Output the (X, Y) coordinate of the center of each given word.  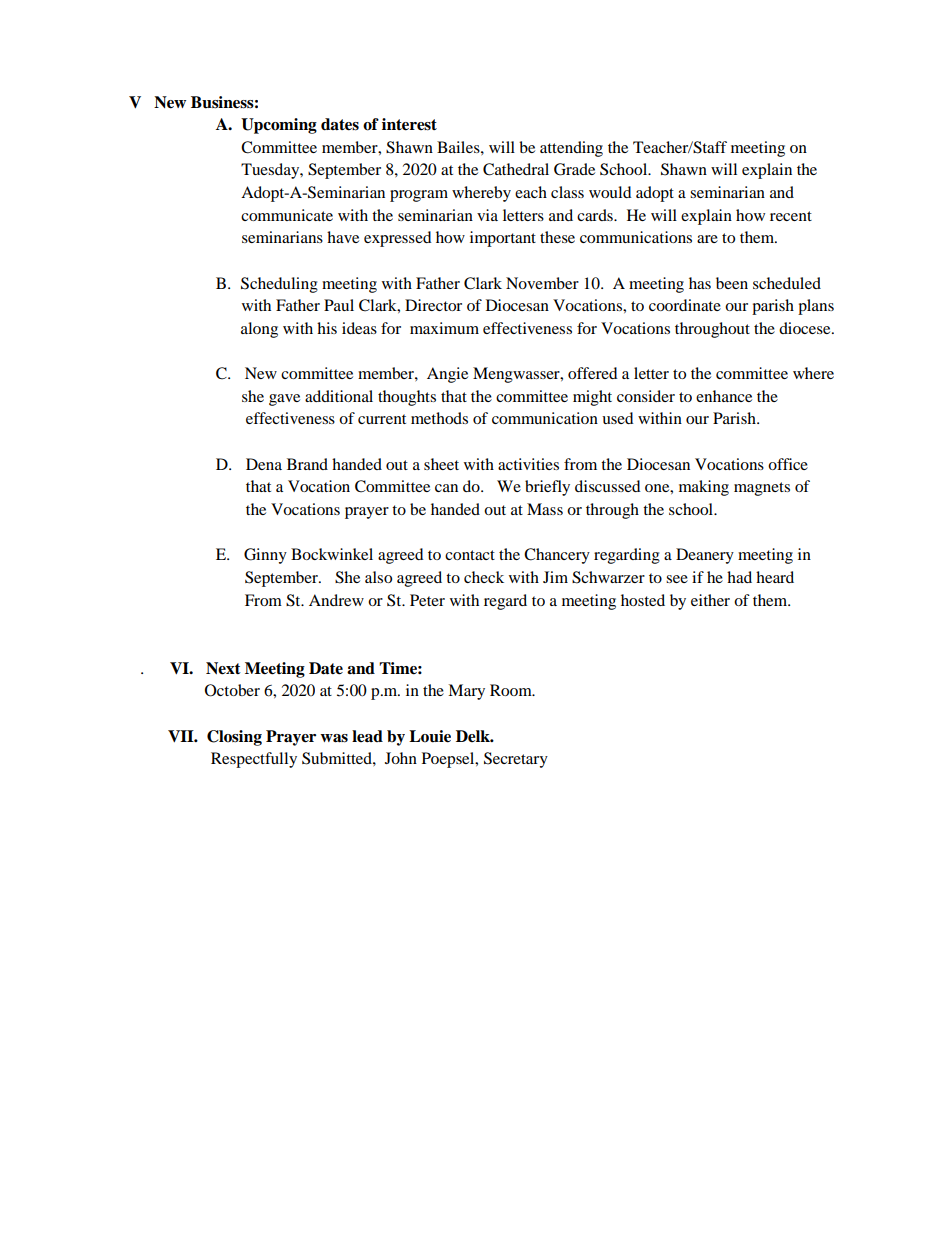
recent (791, 216)
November (542, 283)
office (788, 464)
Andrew (336, 600)
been (732, 283)
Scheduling (279, 285)
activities (528, 464)
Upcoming (279, 126)
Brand (307, 464)
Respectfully (254, 760)
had (739, 577)
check (484, 577)
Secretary (516, 760)
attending (571, 149)
